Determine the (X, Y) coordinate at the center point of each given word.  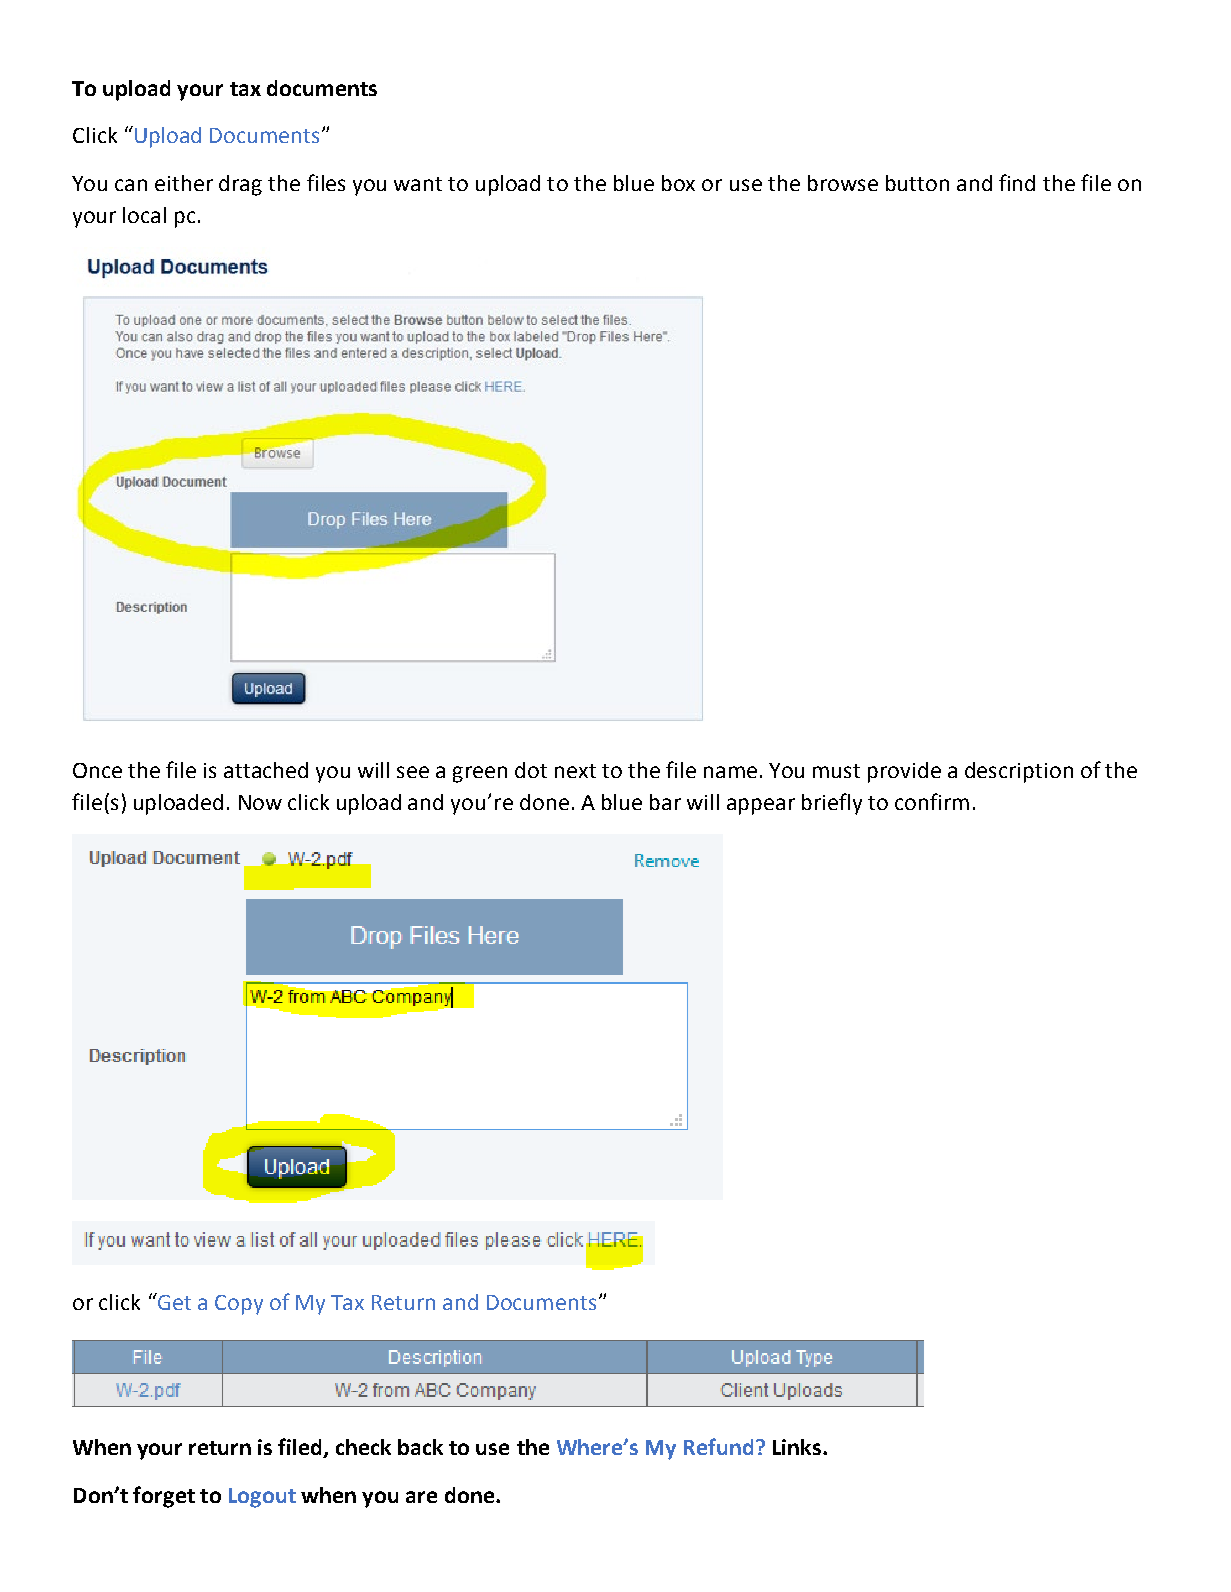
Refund (718, 1446)
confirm (932, 801)
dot (531, 770)
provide (904, 772)
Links (797, 1447)
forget (164, 1497)
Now (260, 802)
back (420, 1447)
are (421, 1497)
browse (843, 183)
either (184, 183)
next (575, 771)
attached (266, 770)
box (678, 183)
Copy (239, 1305)
